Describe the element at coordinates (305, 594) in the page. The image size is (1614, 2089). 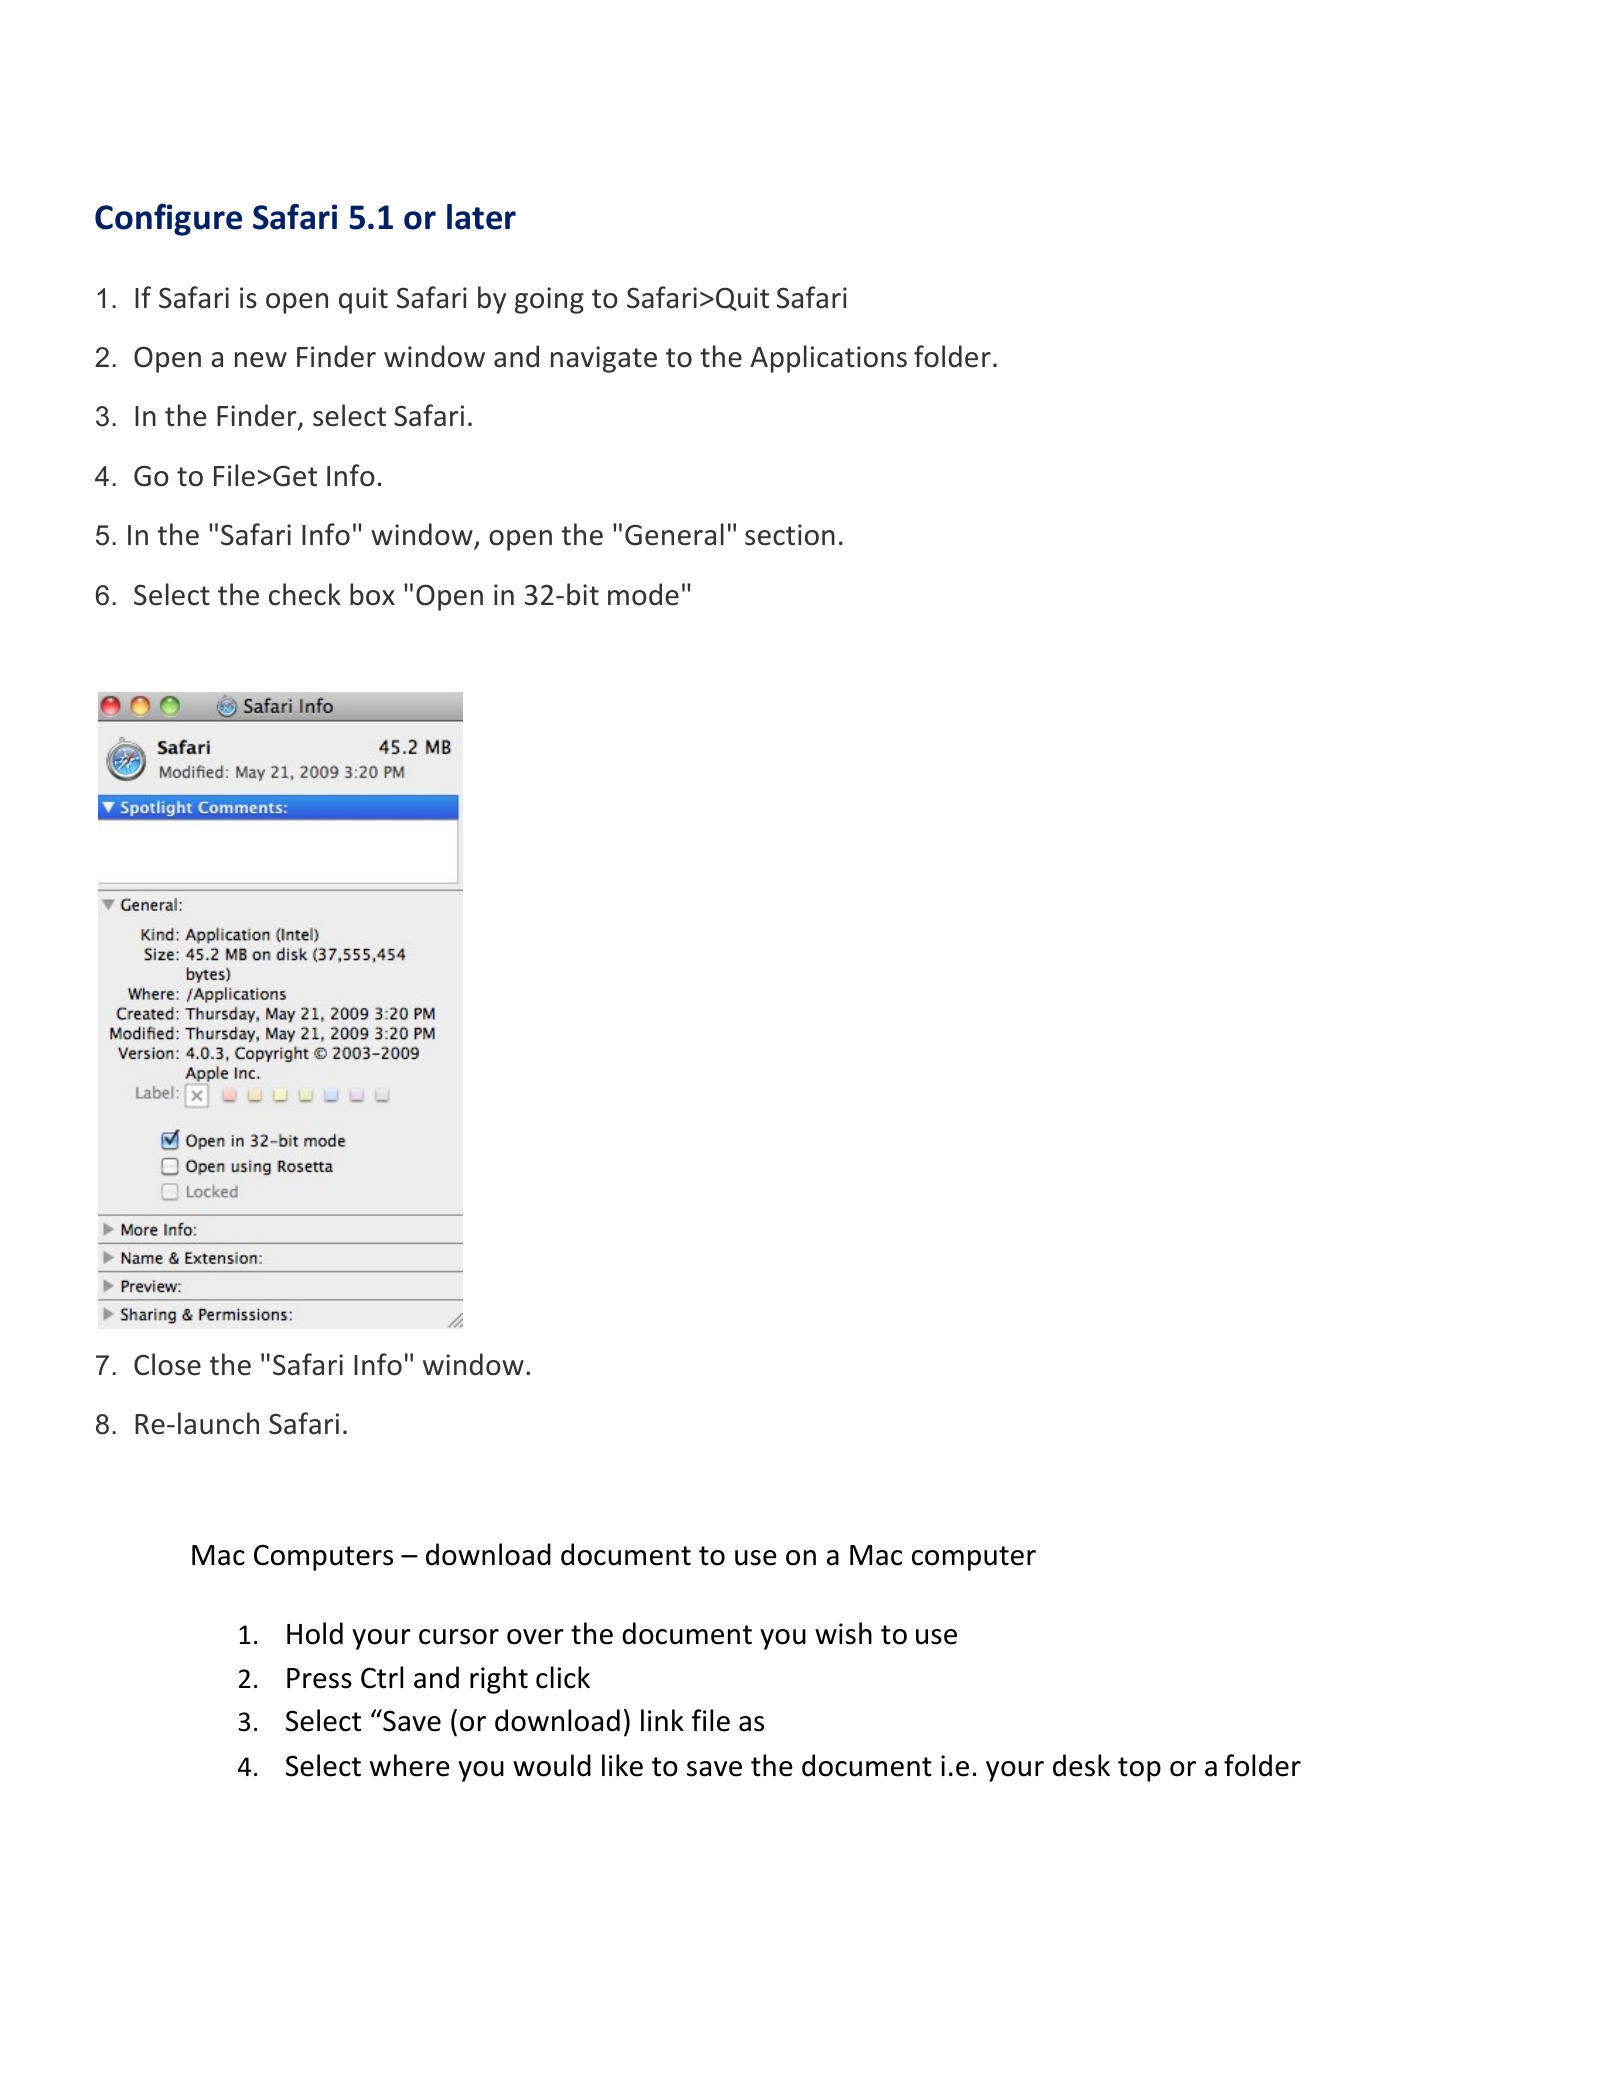
I see `check` at that location.
